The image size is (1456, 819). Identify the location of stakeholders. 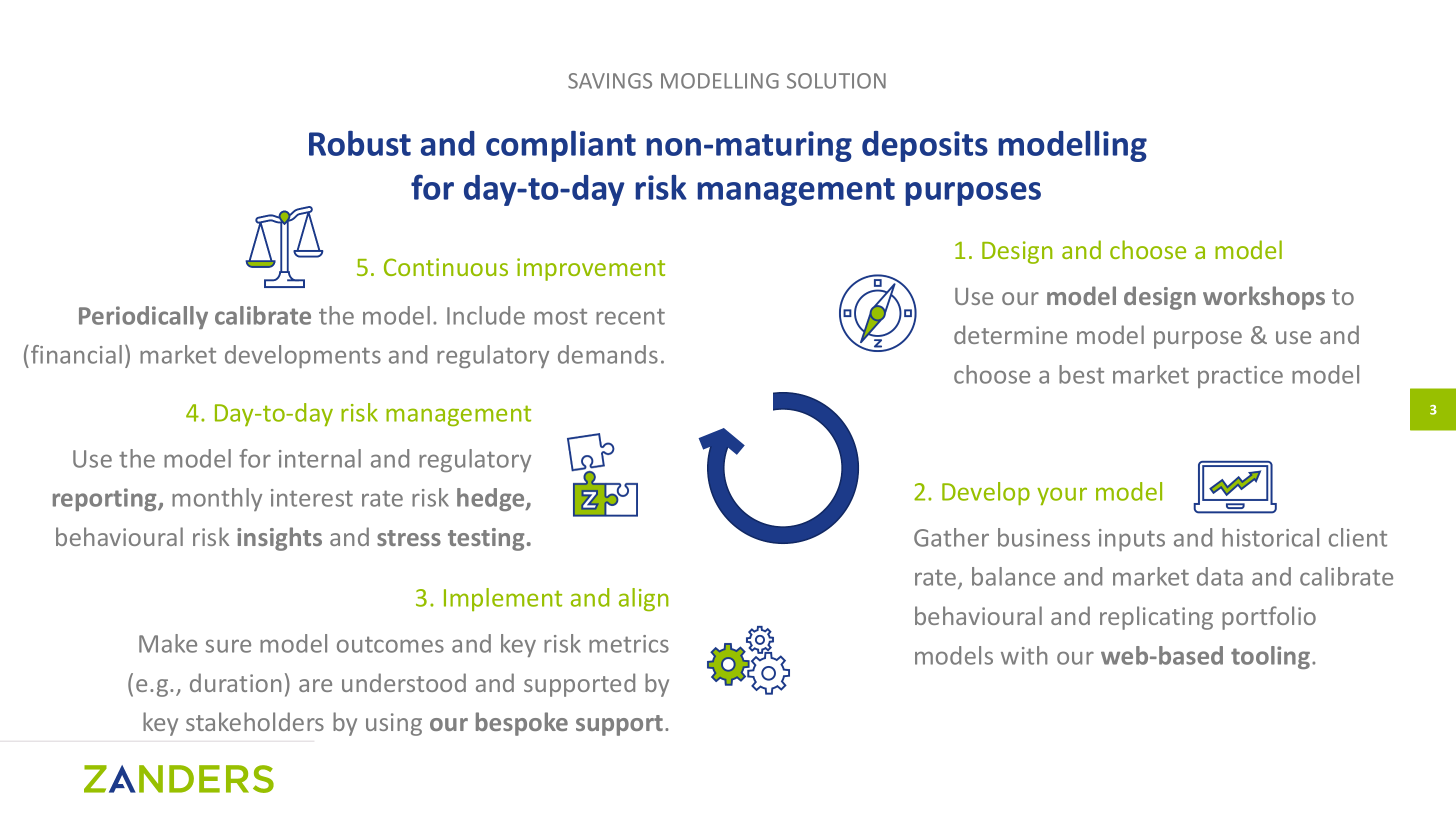
(255, 721).
